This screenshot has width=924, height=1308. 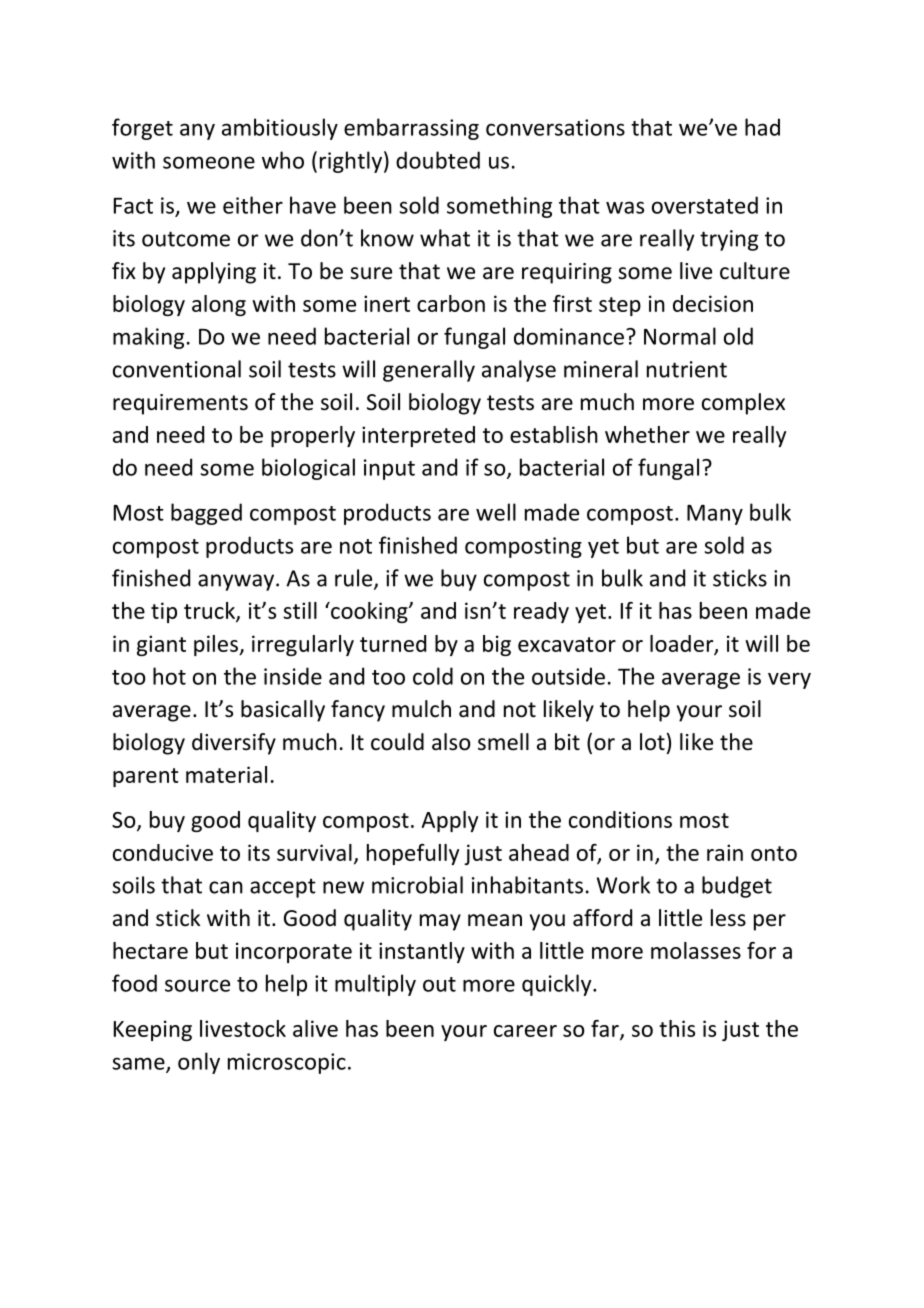 I want to click on forget, so click(x=142, y=129).
